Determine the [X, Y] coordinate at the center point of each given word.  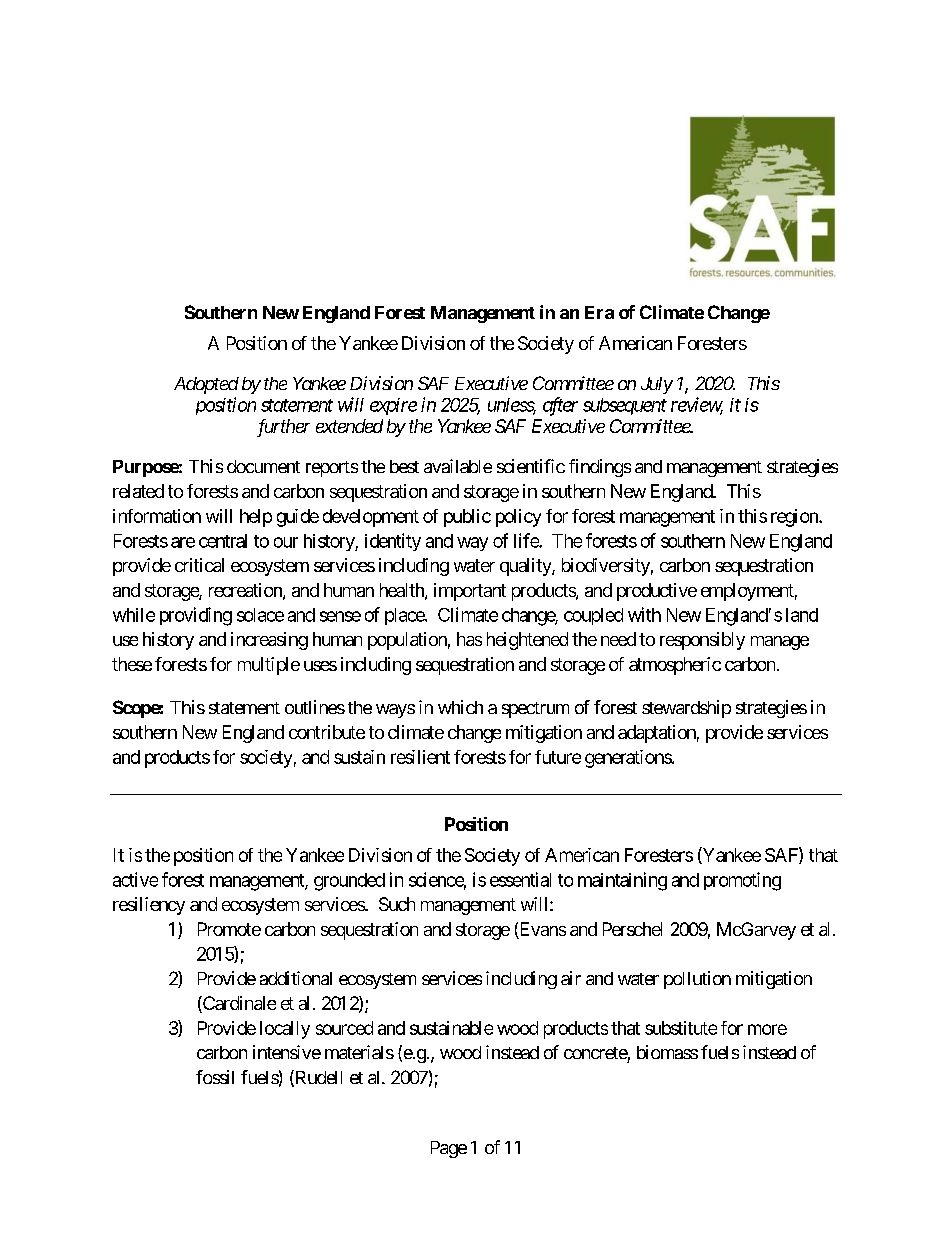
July [657, 385]
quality [526, 567]
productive [657, 592]
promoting [742, 881]
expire [393, 406]
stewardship [686, 709]
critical [199, 565]
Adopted [206, 385]
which [460, 707]
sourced [344, 1028]
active [135, 879]
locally [285, 1030]
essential [520, 879]
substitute [681, 1028]
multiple [269, 666]
